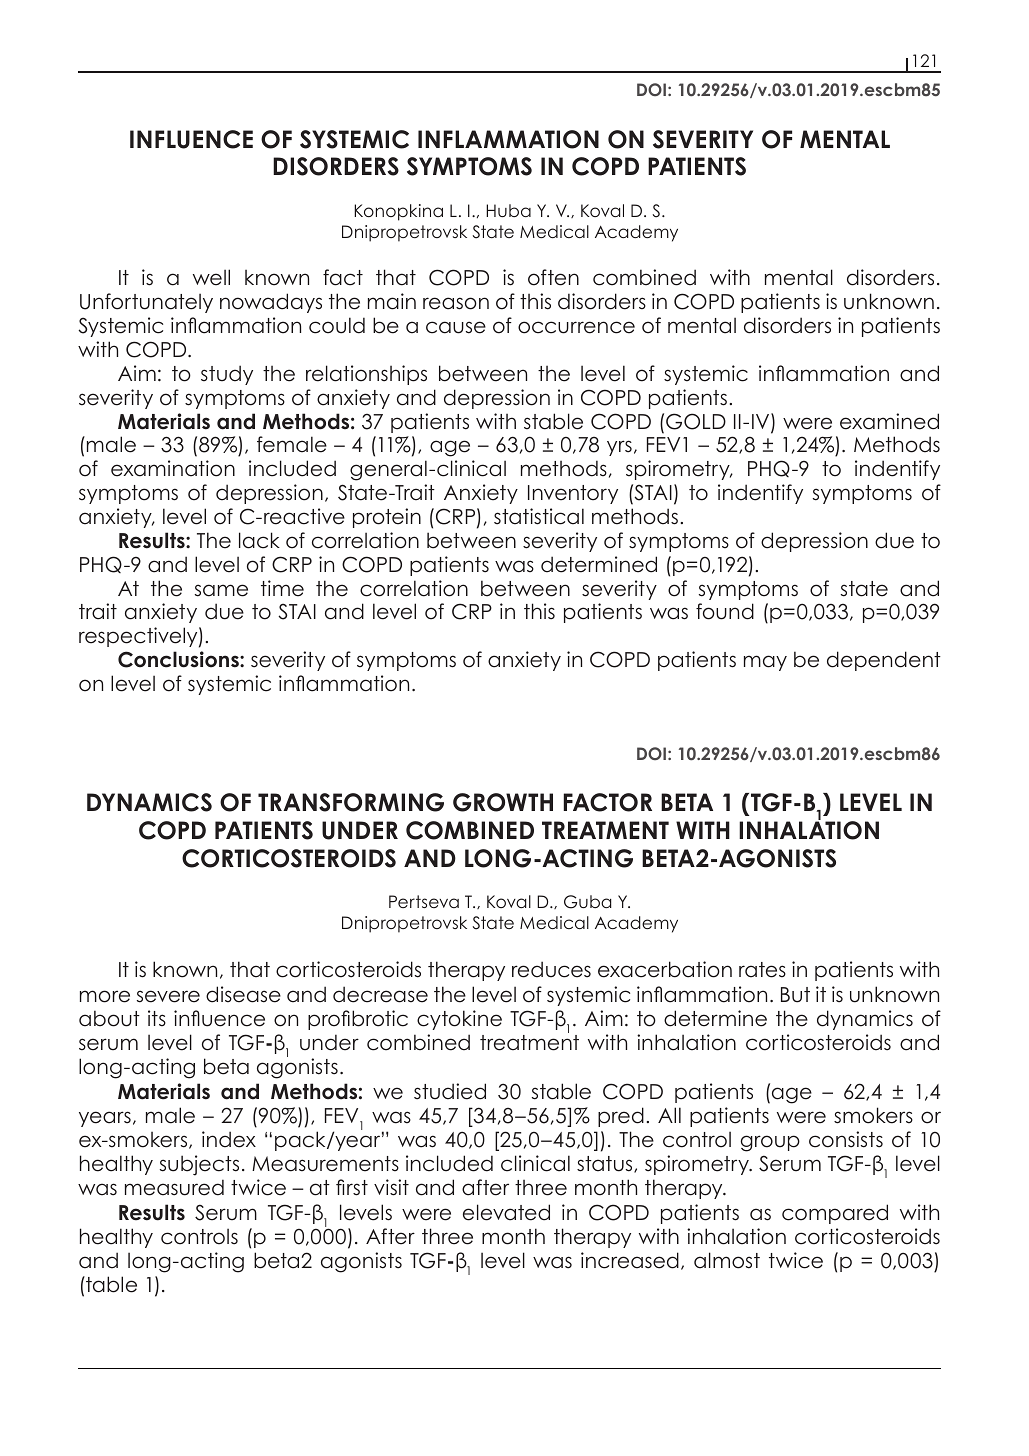 This page has width=1029, height=1456. Describe the element at coordinates (174, 1187) in the page. I see `measured` at that location.
